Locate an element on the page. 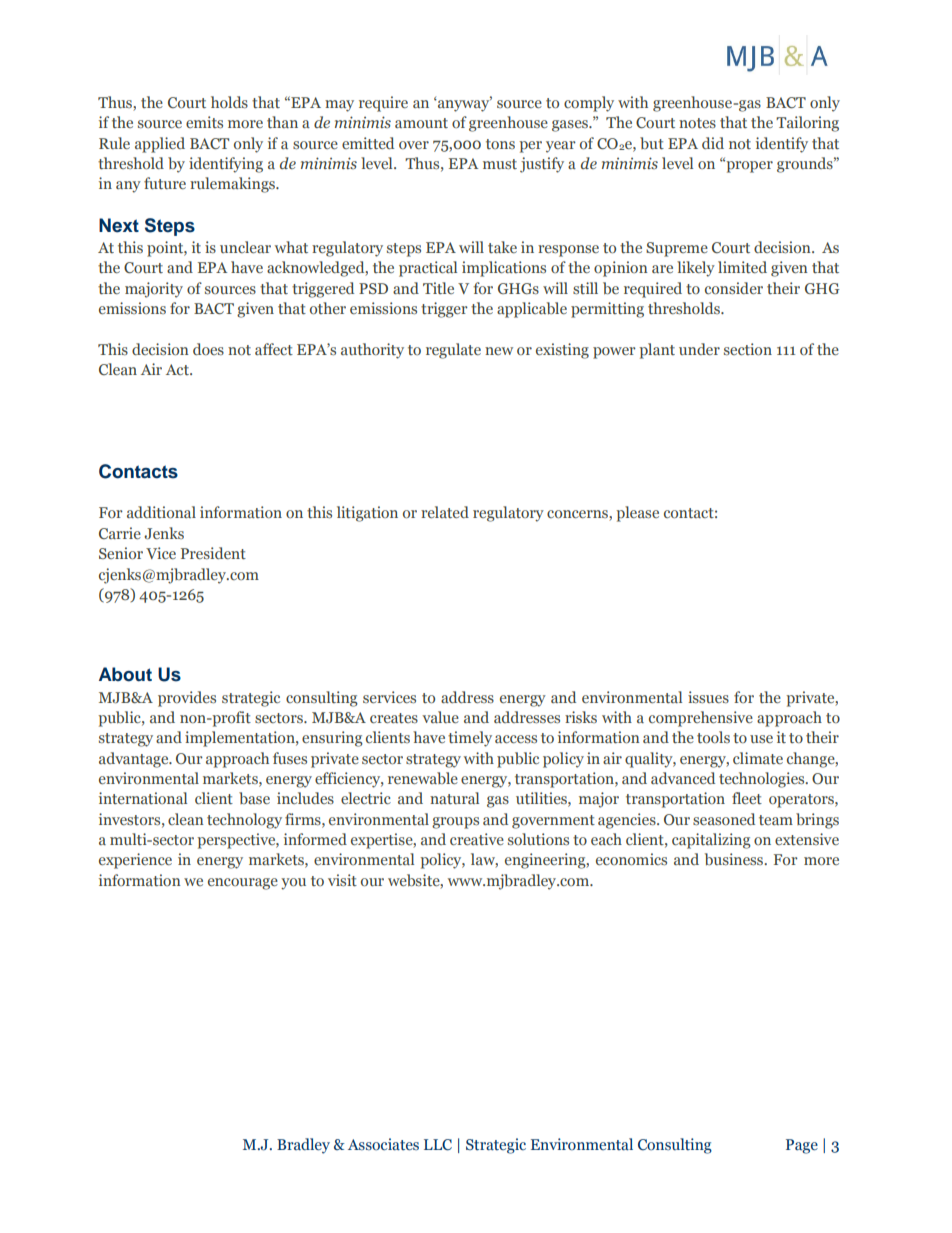  President is located at coordinates (213, 553).
